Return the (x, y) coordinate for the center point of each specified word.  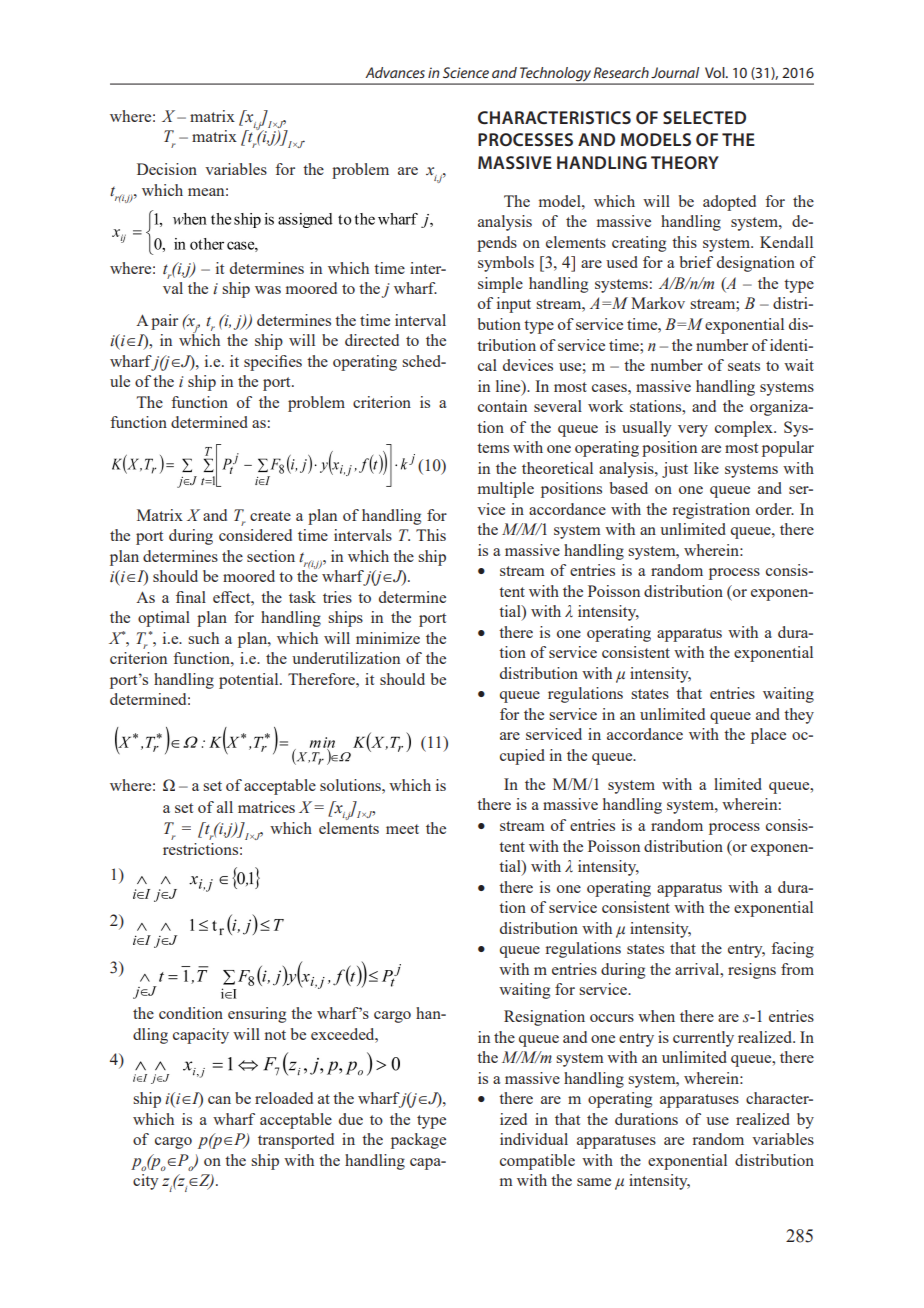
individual (534, 1139)
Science (466, 72)
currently (703, 1039)
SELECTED (704, 117)
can (219, 1100)
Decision (167, 169)
